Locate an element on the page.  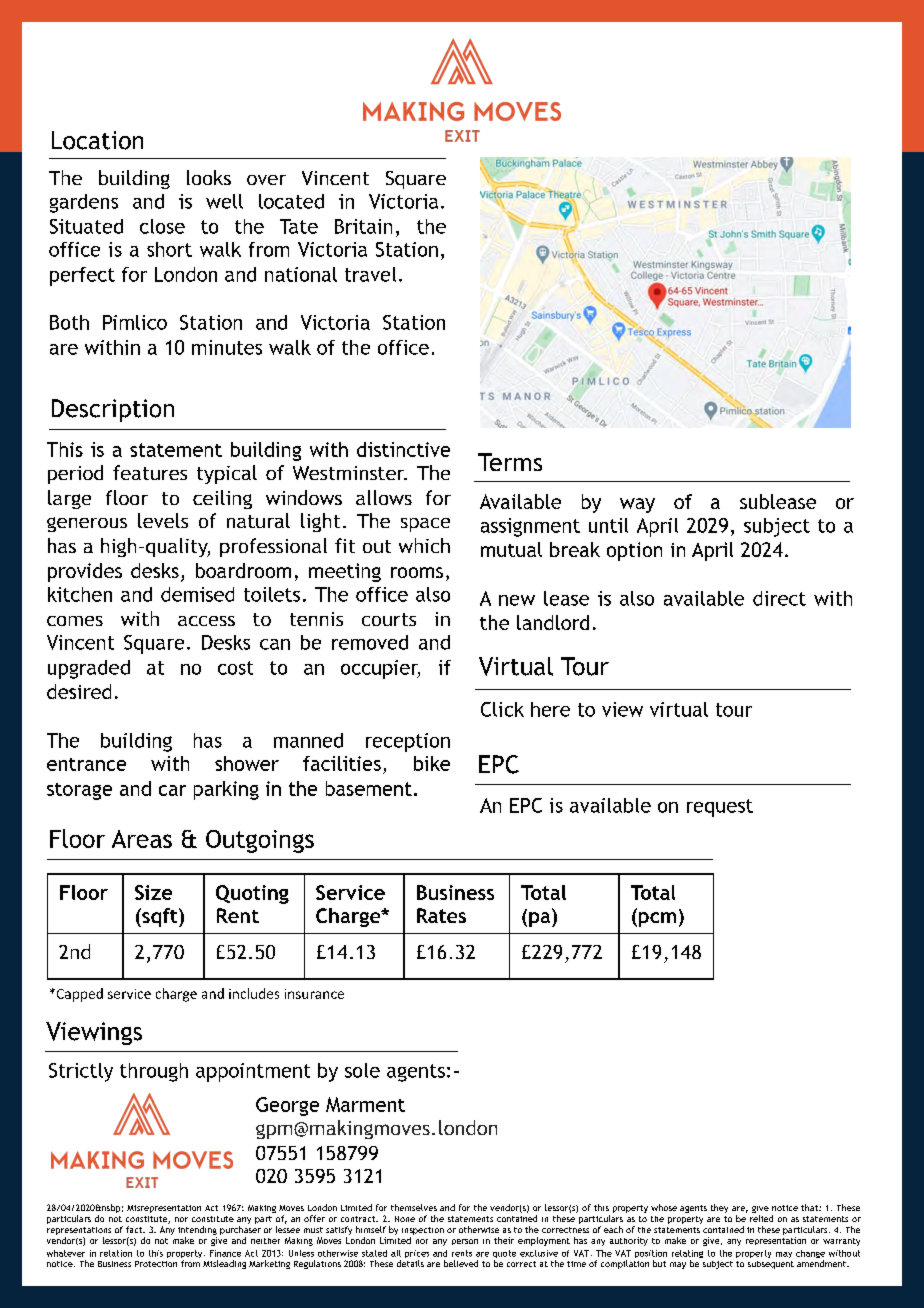
distinctive is located at coordinates (403, 449).
